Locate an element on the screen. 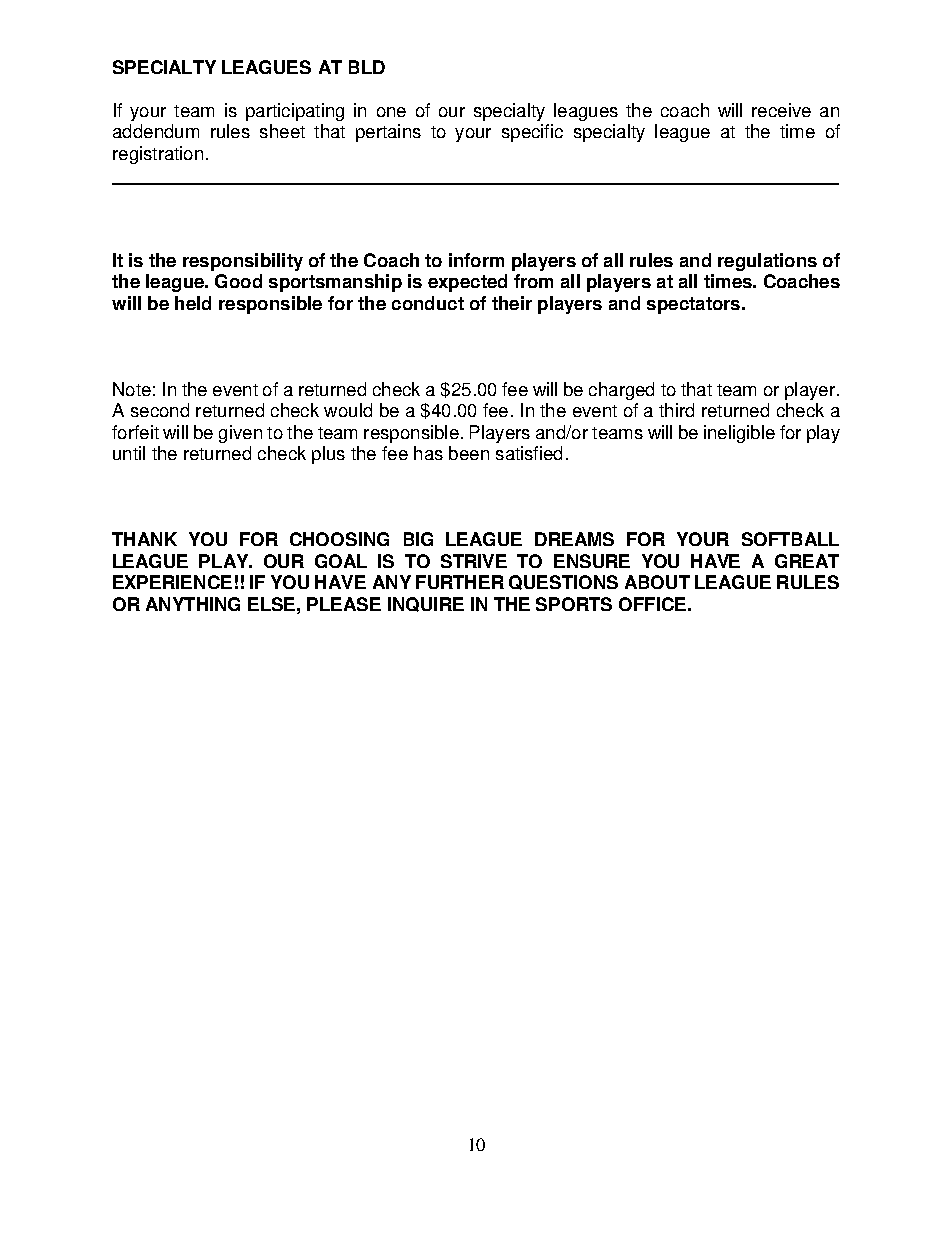  expected is located at coordinates (467, 283).
